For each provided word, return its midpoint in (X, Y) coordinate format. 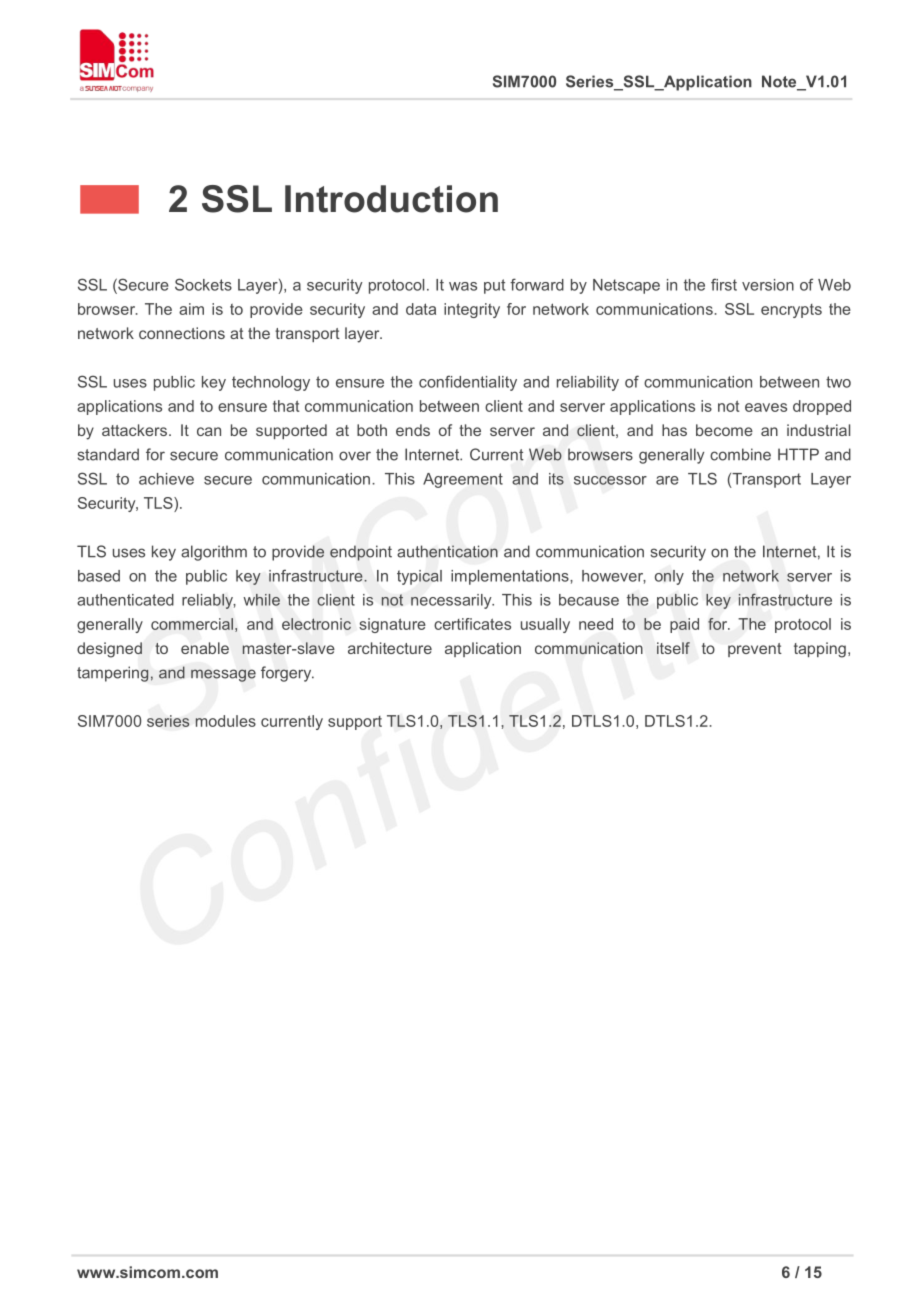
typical (419, 577)
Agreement (463, 480)
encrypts (791, 311)
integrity (472, 310)
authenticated (125, 600)
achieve (166, 479)
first (724, 284)
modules (225, 721)
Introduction (391, 199)
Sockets (203, 284)
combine (740, 454)
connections (182, 333)
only (669, 577)
